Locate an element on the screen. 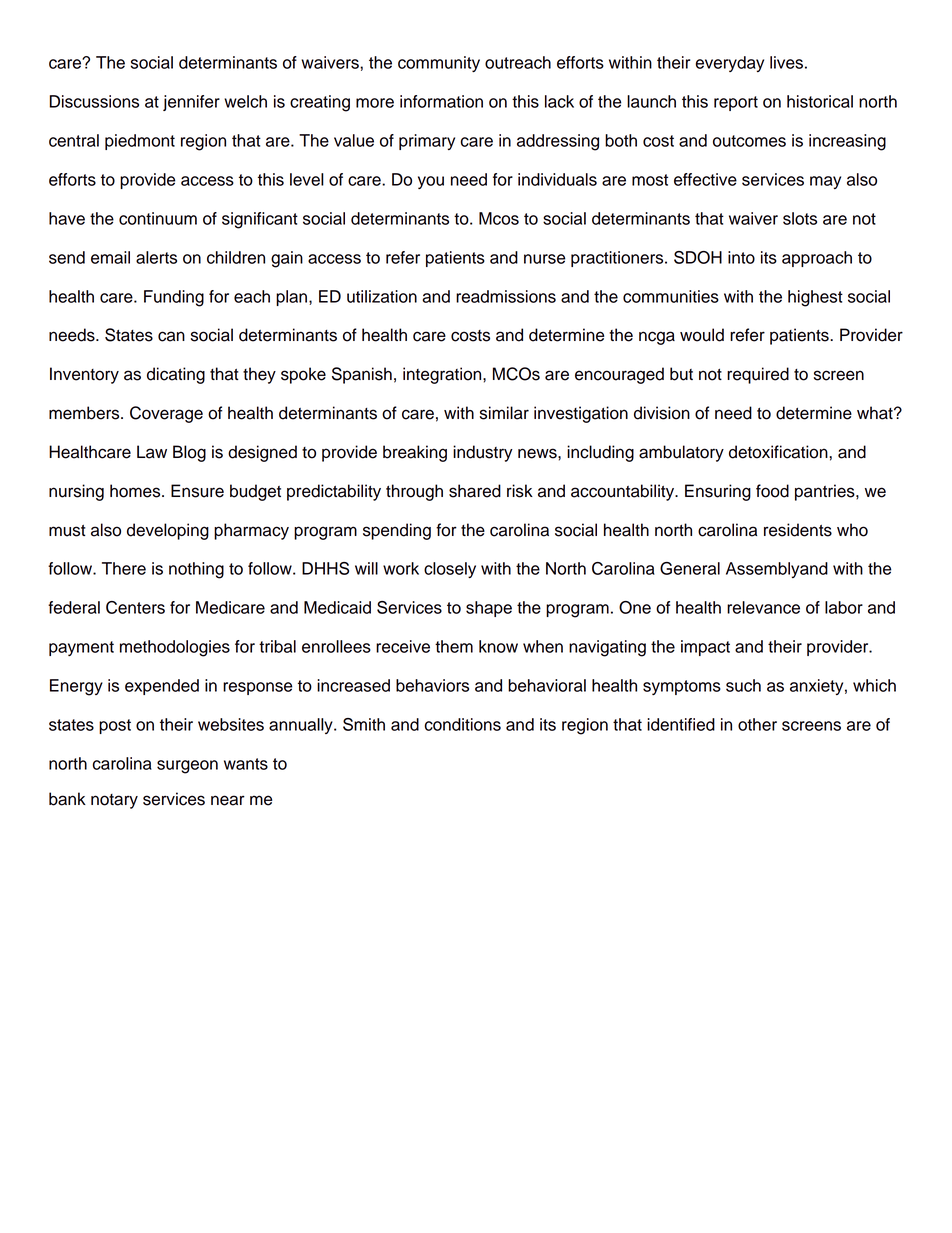 This screenshot has height=1233, width=952. Coverage is located at coordinates (166, 414).
